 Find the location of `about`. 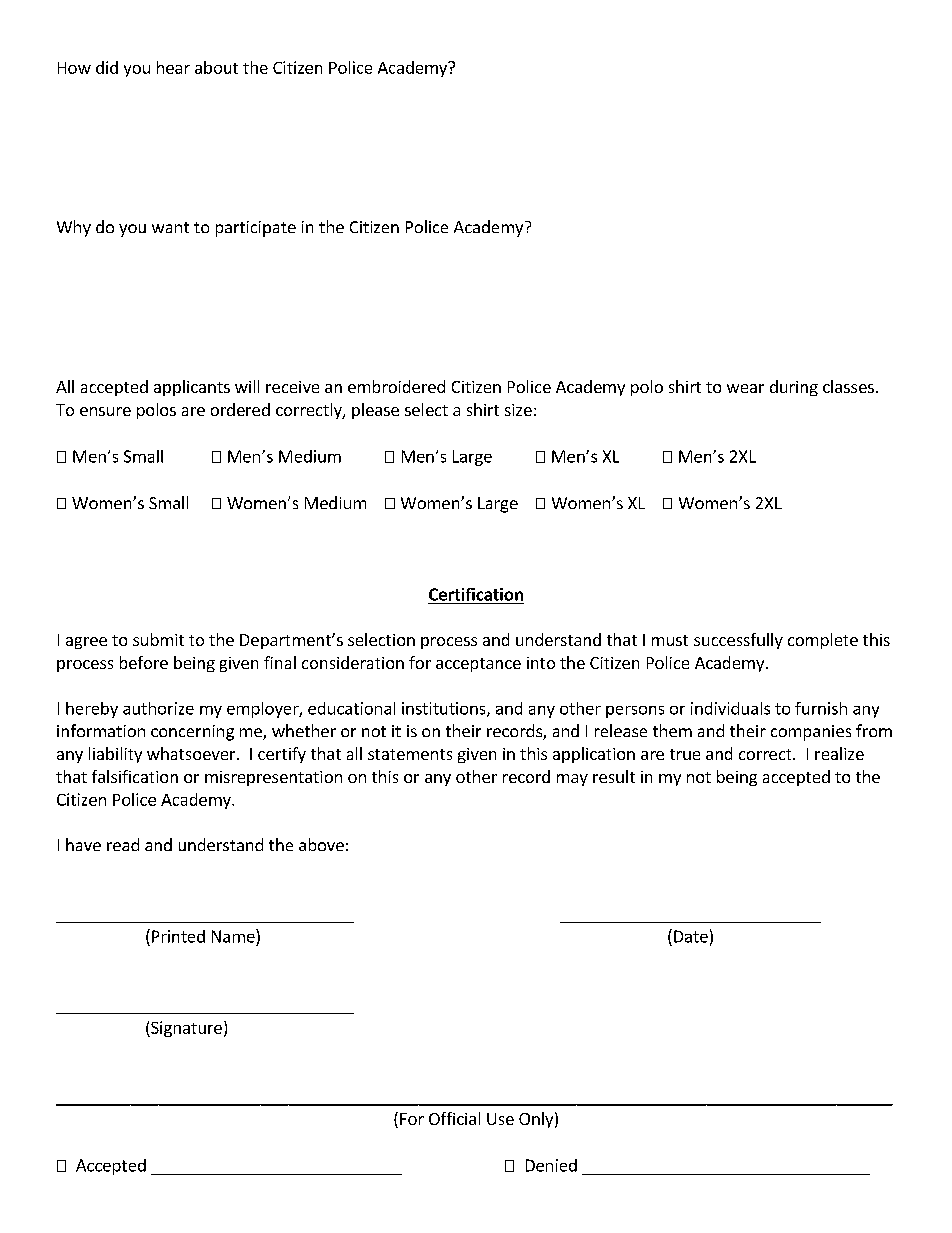

about is located at coordinates (216, 67).
